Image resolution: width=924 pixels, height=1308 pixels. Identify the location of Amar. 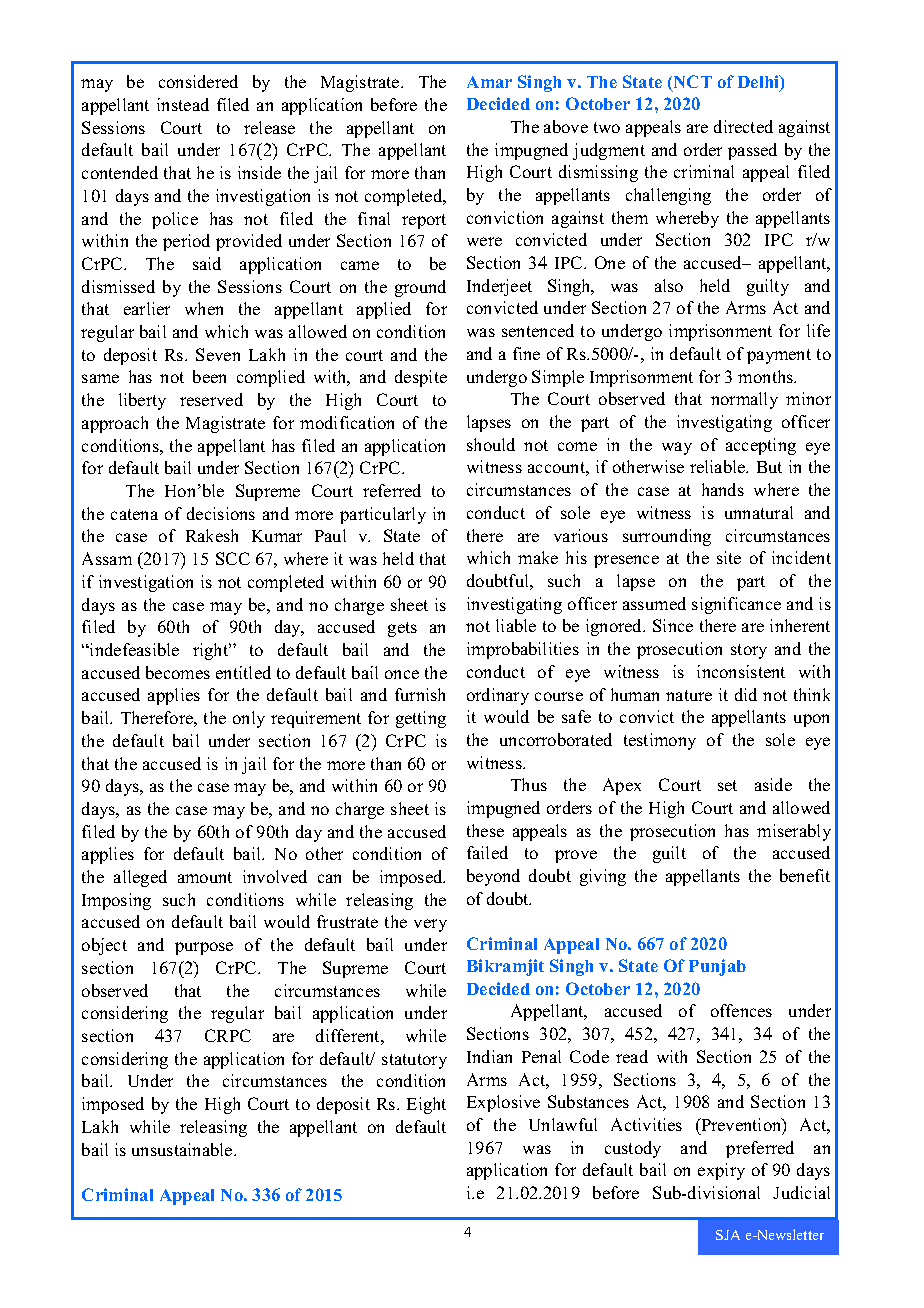
(489, 82).
